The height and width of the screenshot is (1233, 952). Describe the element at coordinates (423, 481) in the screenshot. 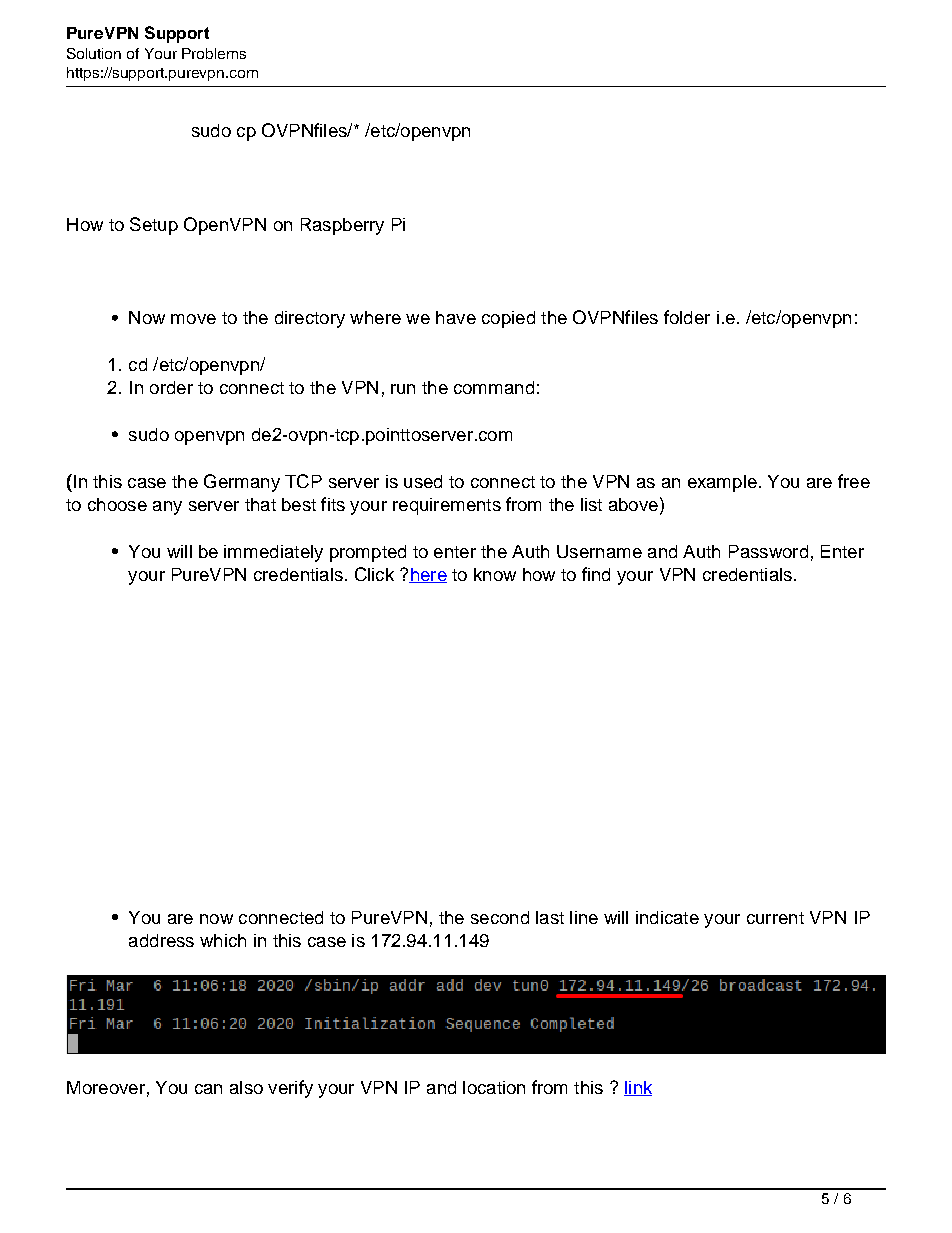

I see `used` at that location.
